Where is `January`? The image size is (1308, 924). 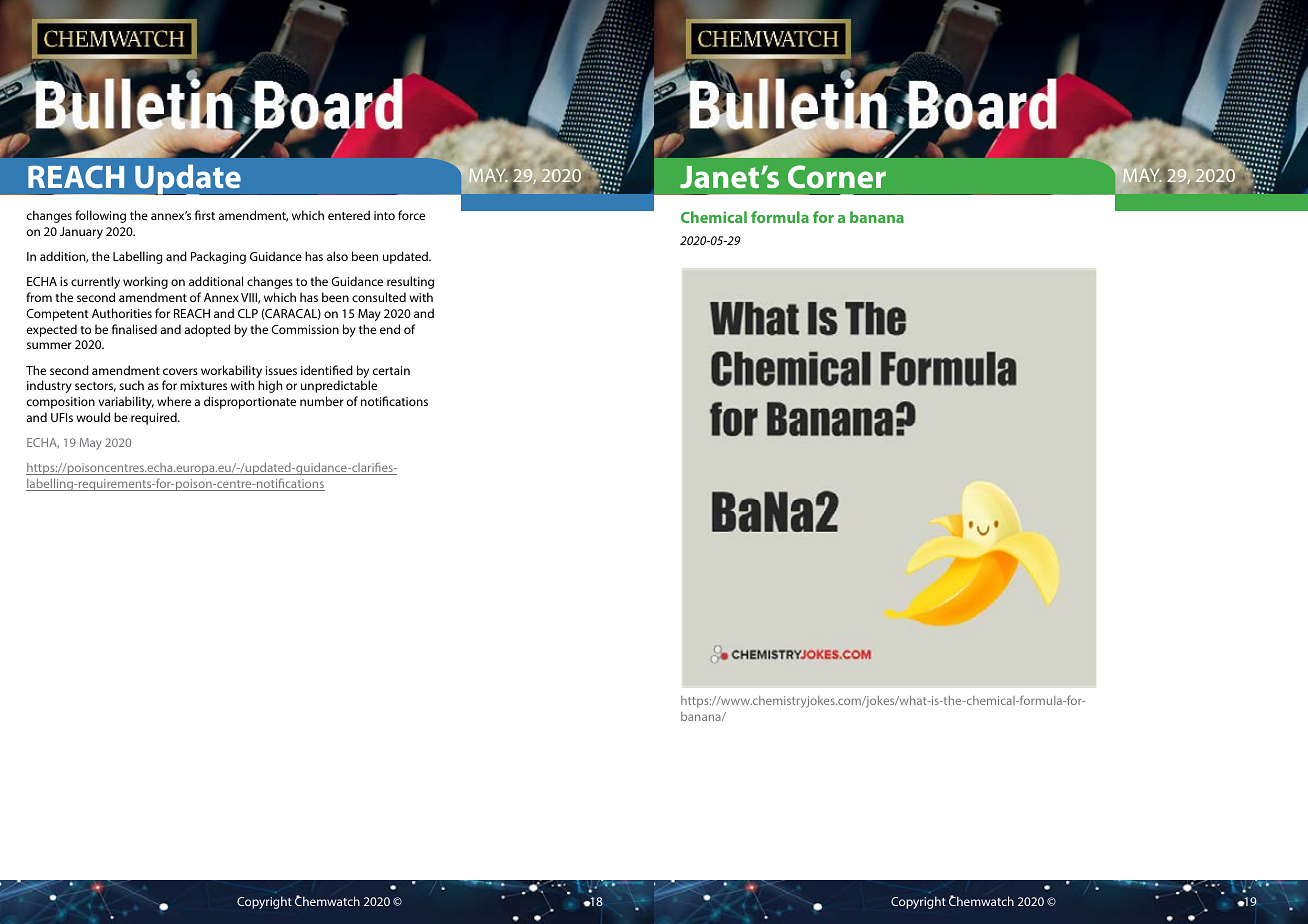 January is located at coordinates (81, 233).
